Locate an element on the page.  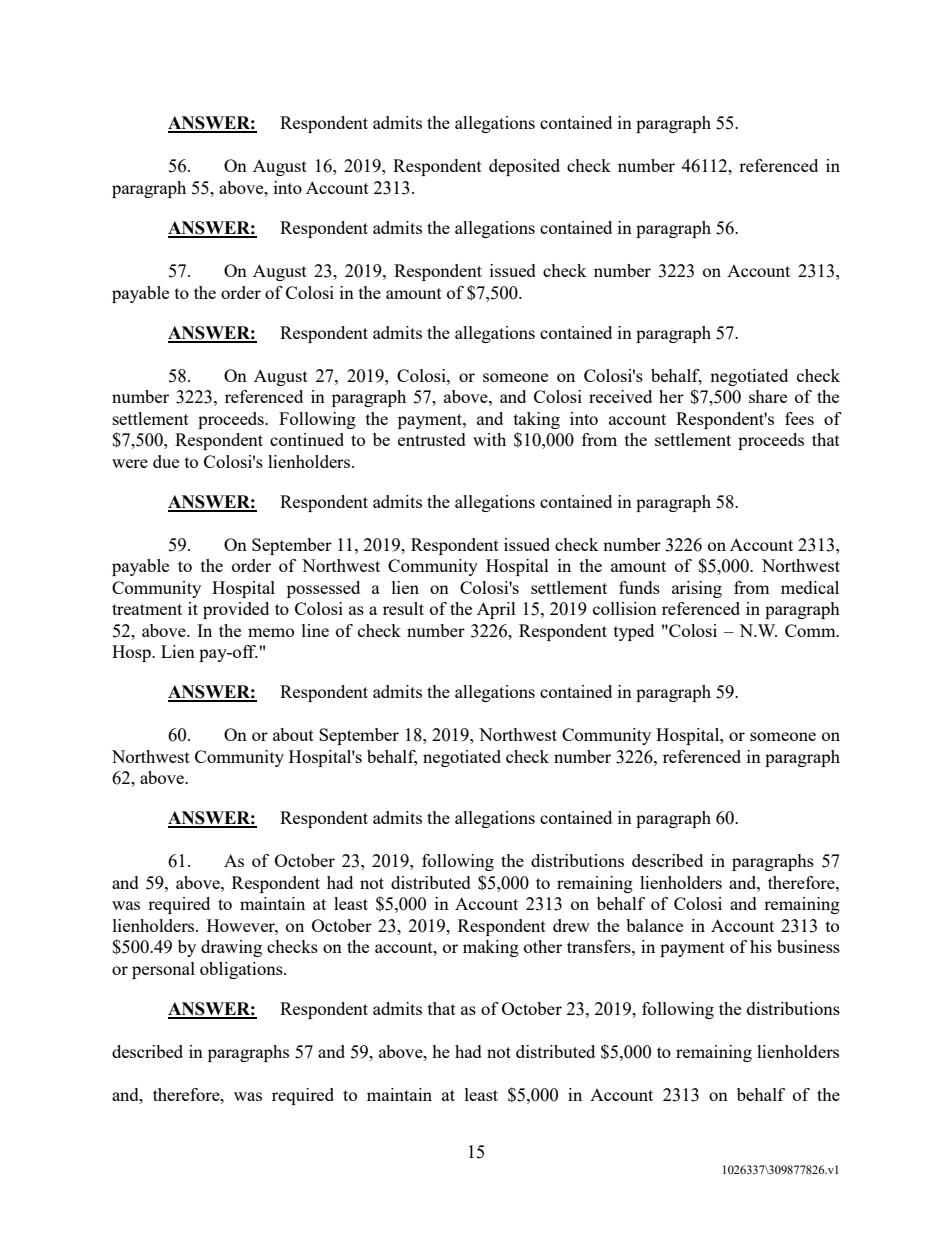
taking is located at coordinates (537, 420).
